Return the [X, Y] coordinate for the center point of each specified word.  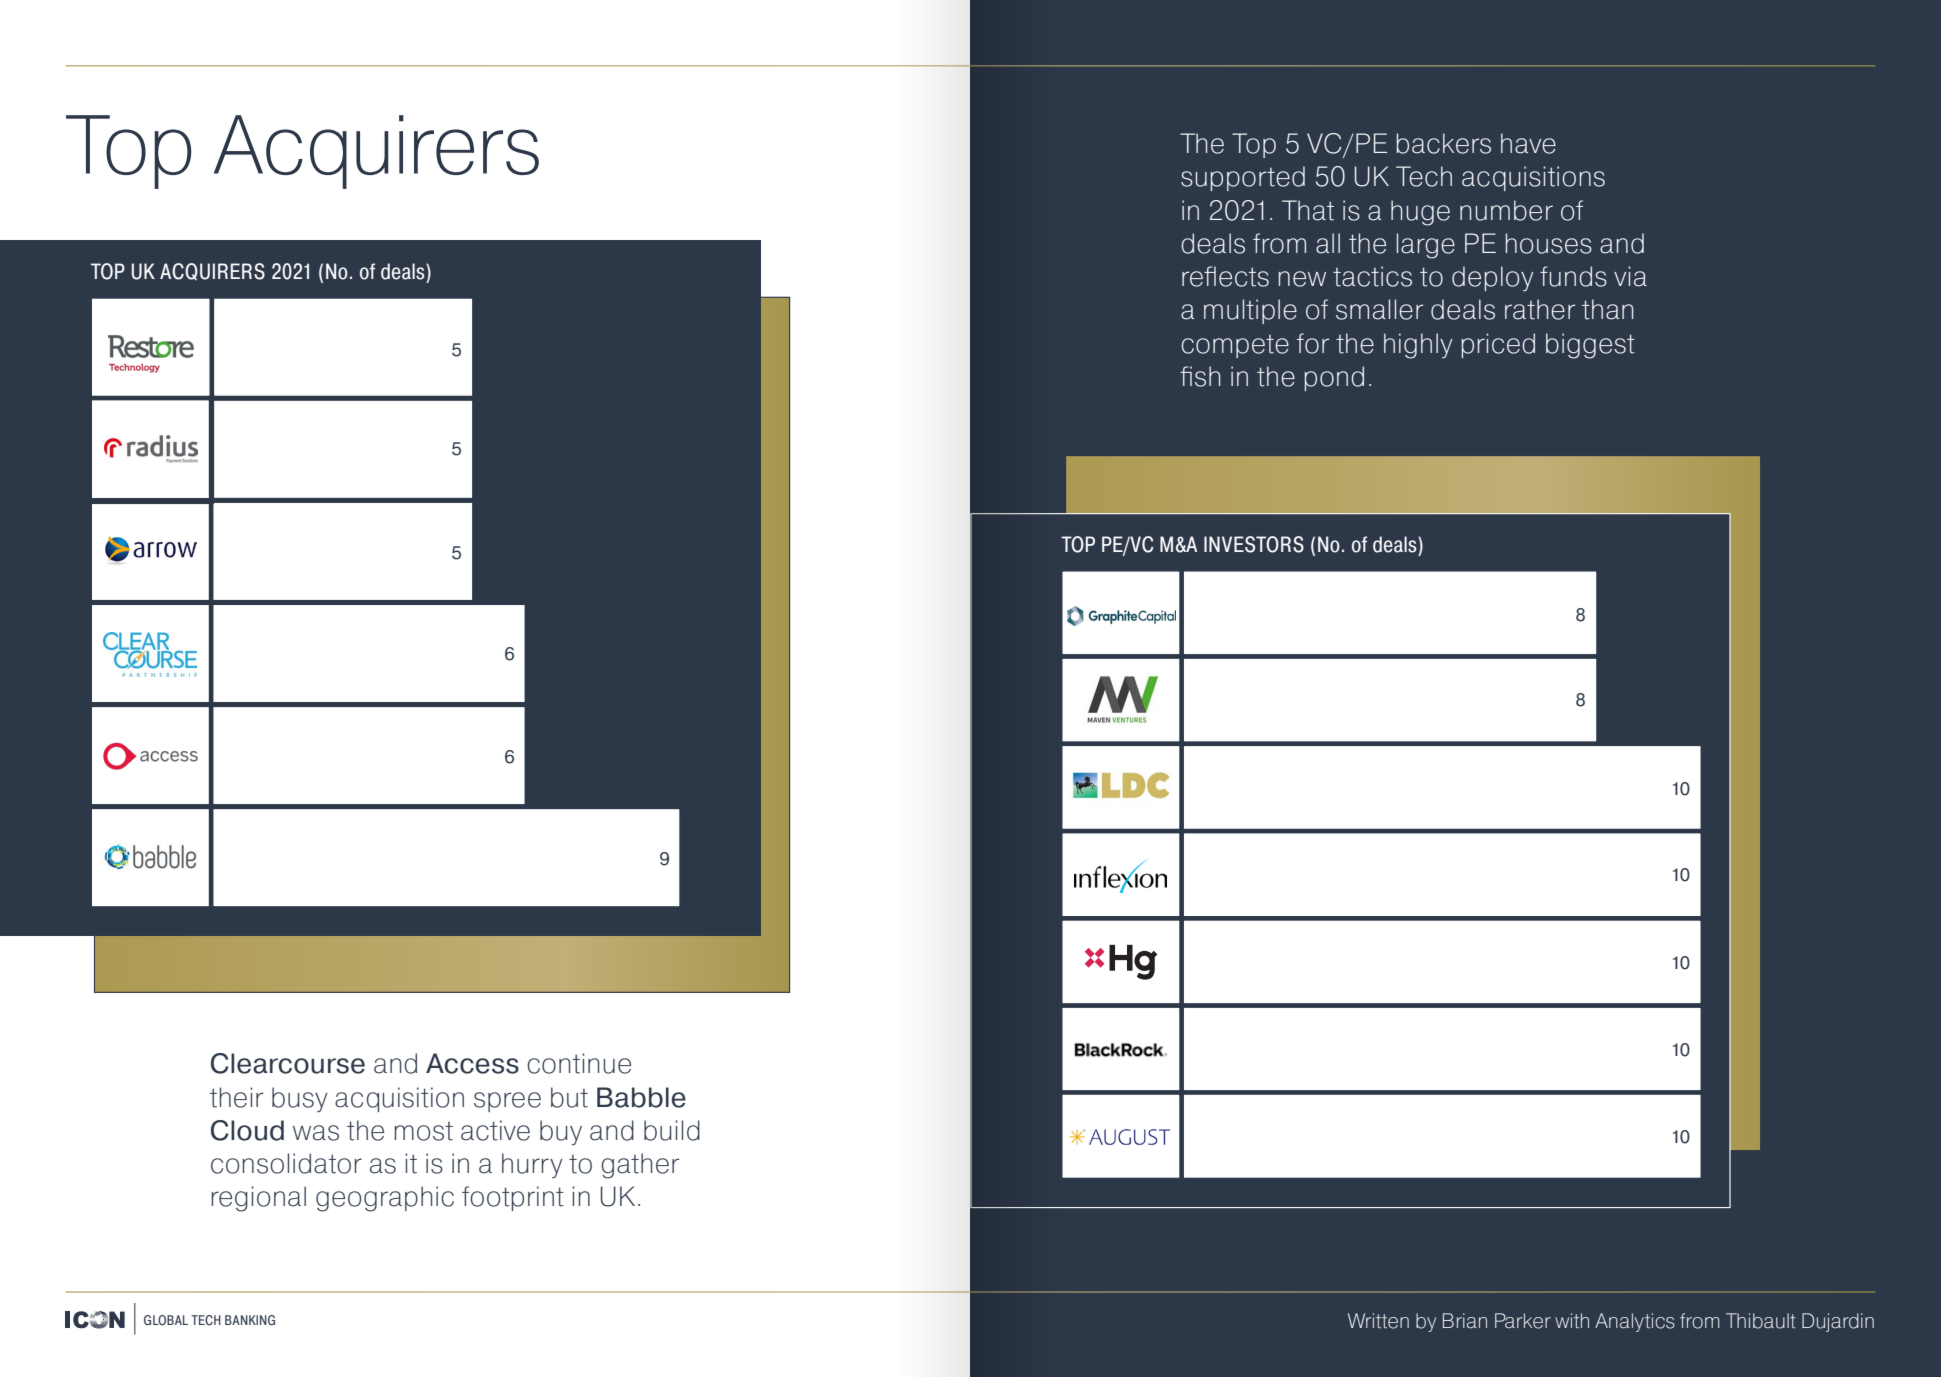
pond [1334, 378]
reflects [1225, 276]
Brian [1465, 1321]
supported [1243, 178]
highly [1418, 346]
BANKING [250, 1320]
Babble [641, 1097]
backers [1444, 143]
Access [472, 1063]
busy [300, 1099]
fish [1200, 376]
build [672, 1130]
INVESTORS [1254, 544]
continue [579, 1063]
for [1313, 343]
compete [1235, 346]
